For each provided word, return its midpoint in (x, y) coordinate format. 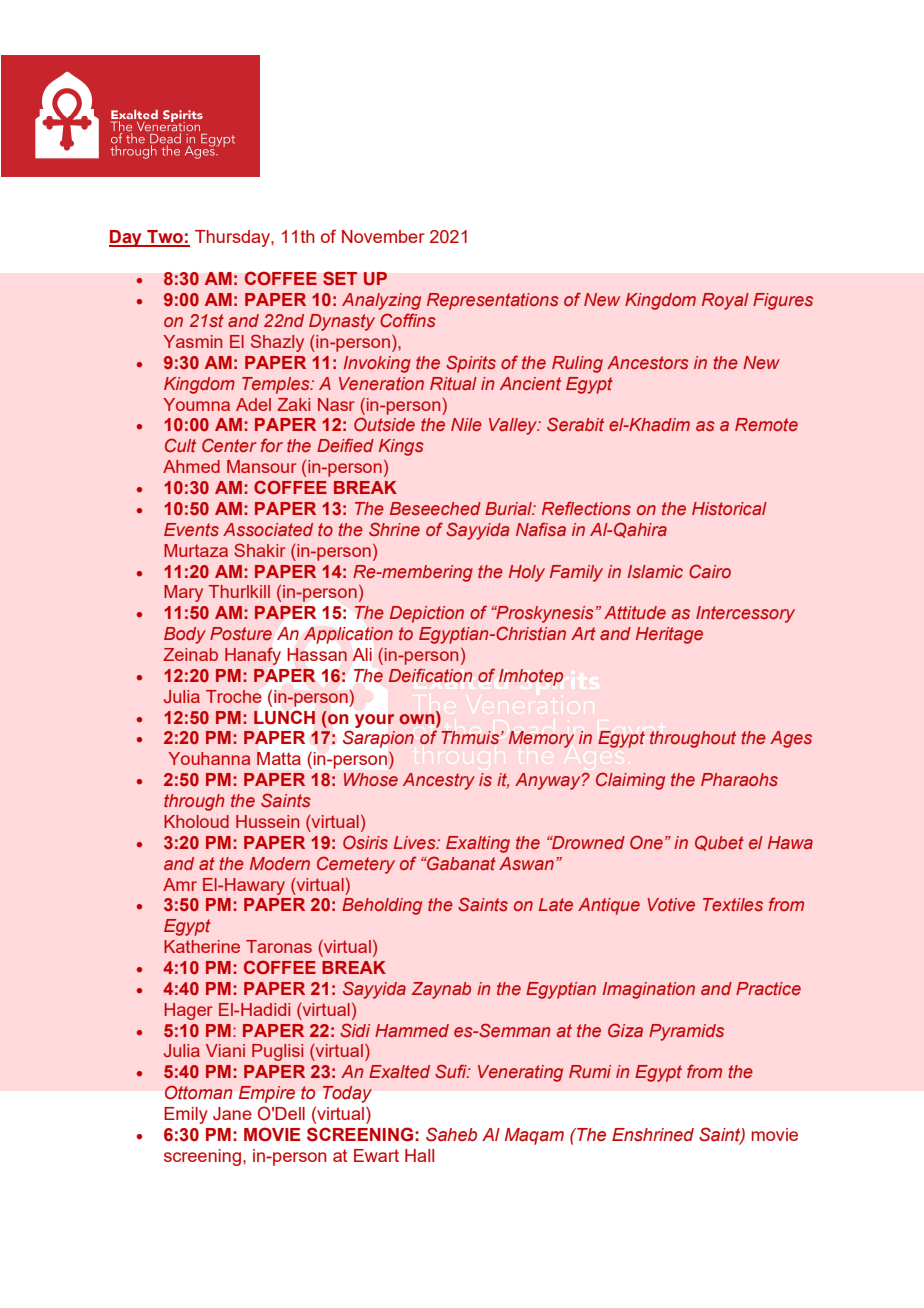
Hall (419, 1155)
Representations (493, 301)
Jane (232, 1114)
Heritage (669, 635)
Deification (430, 675)
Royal (725, 301)
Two (165, 238)
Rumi (590, 1071)
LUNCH (284, 717)
